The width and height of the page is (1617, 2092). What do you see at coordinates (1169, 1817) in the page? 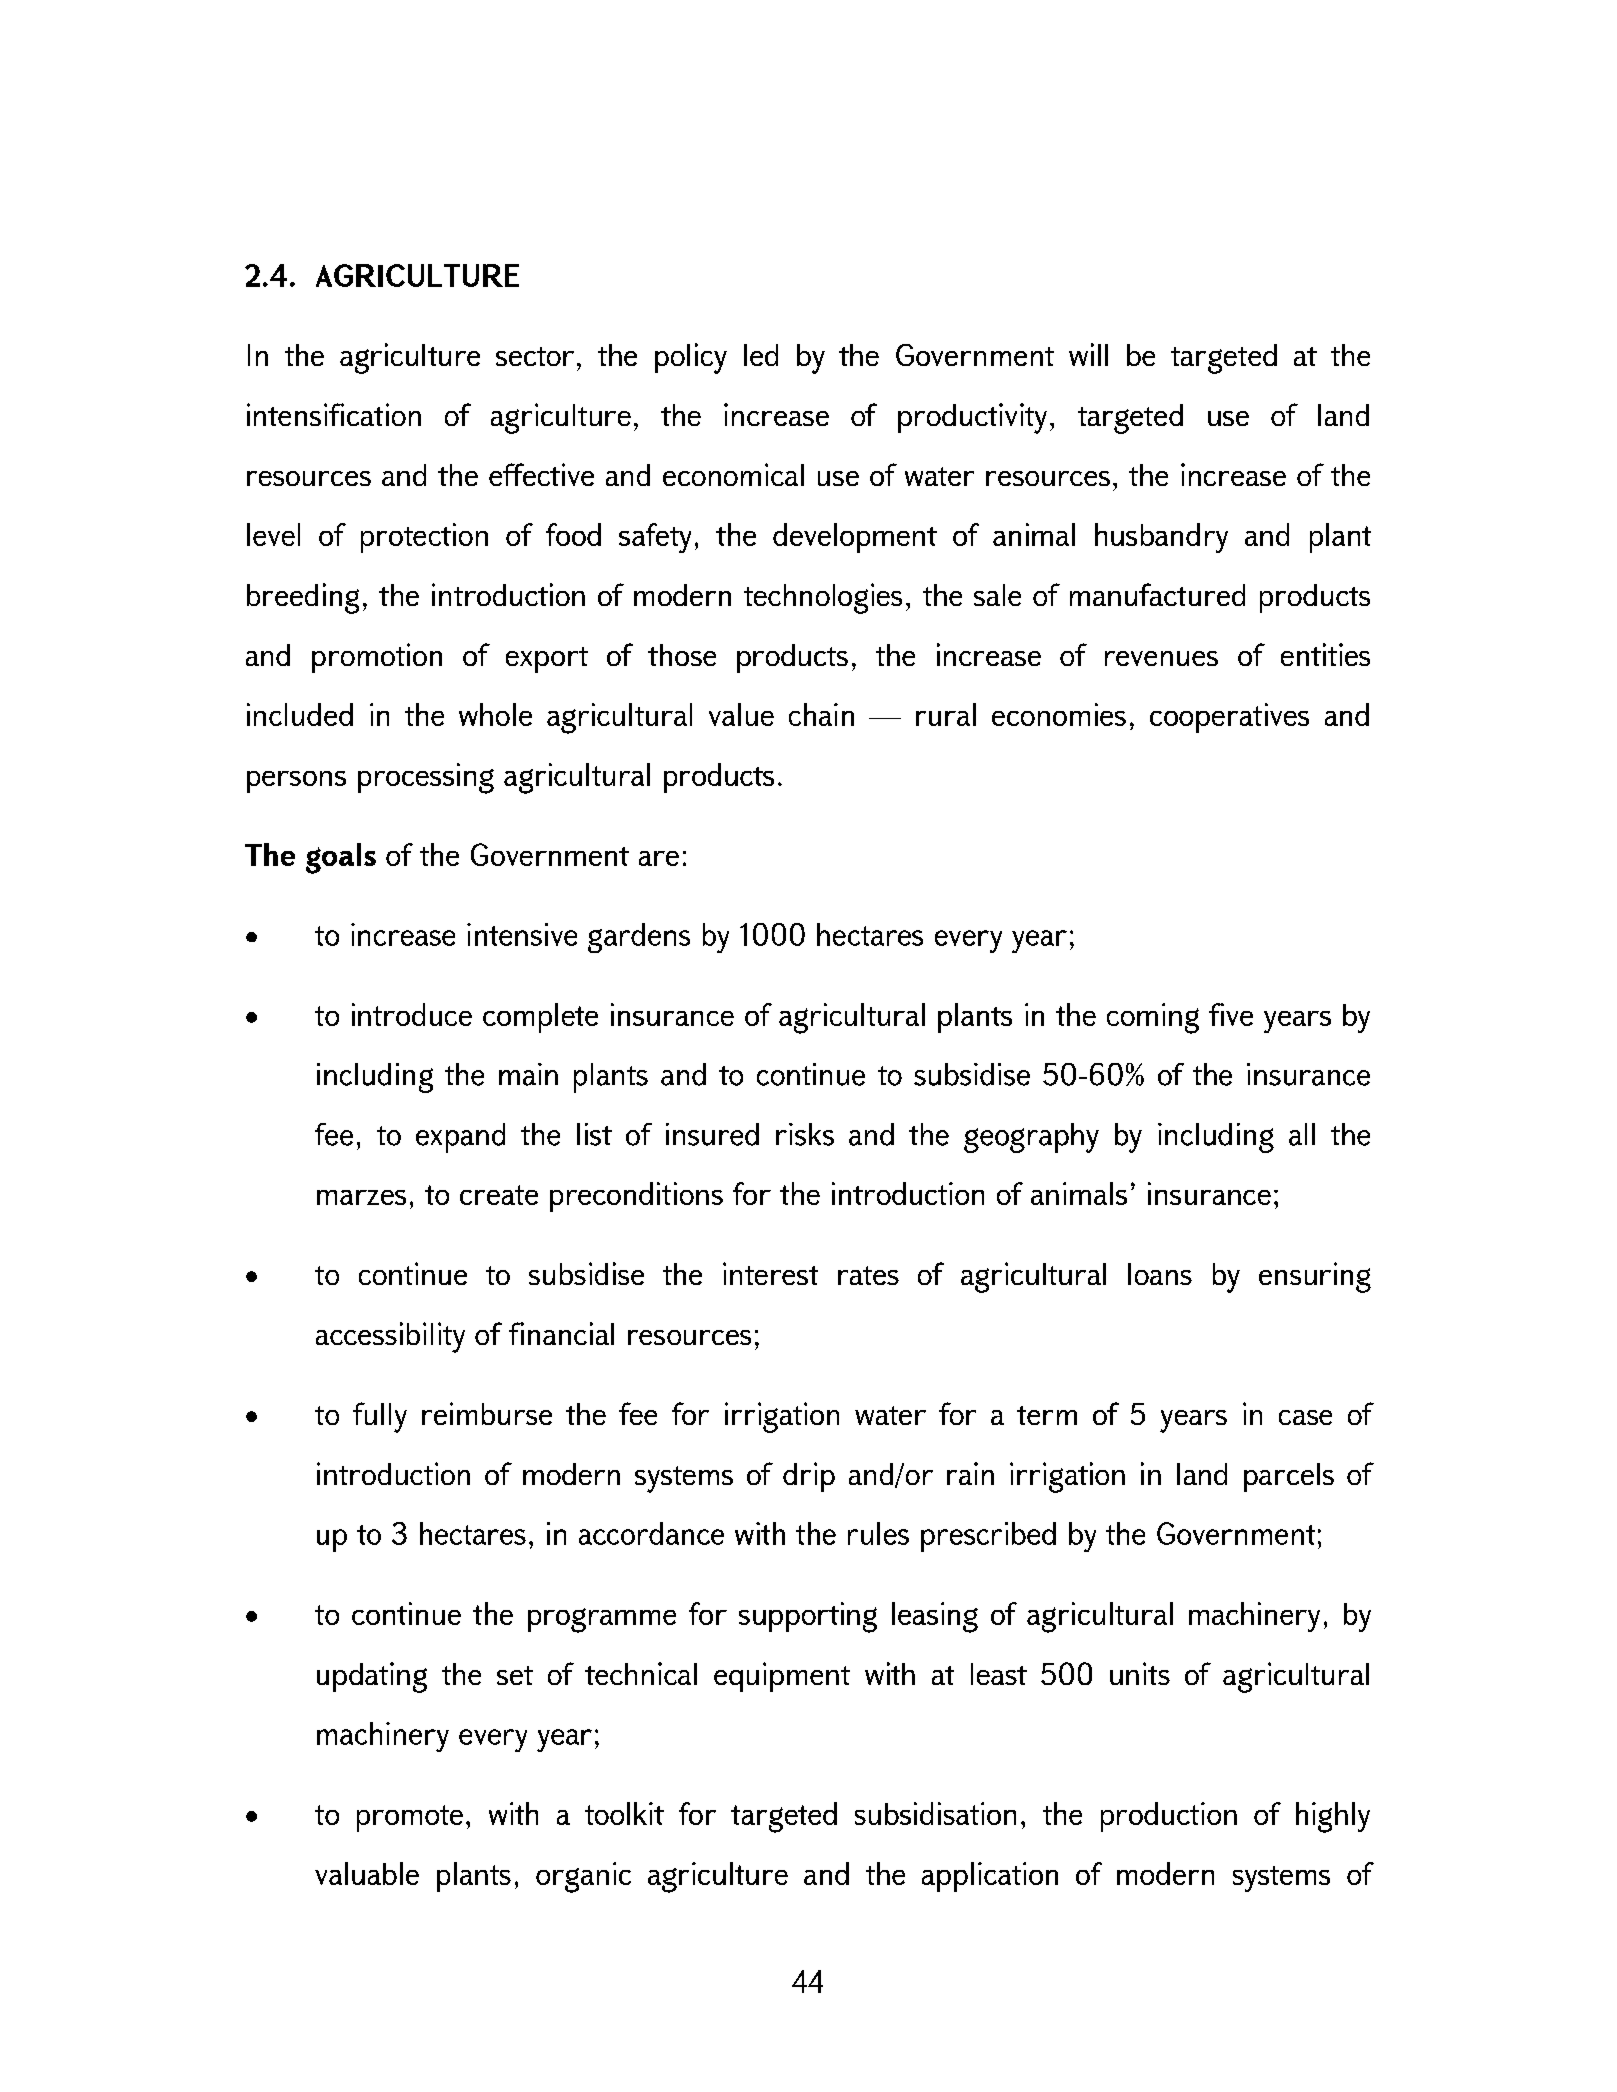
I see `production` at bounding box center [1169, 1817].
